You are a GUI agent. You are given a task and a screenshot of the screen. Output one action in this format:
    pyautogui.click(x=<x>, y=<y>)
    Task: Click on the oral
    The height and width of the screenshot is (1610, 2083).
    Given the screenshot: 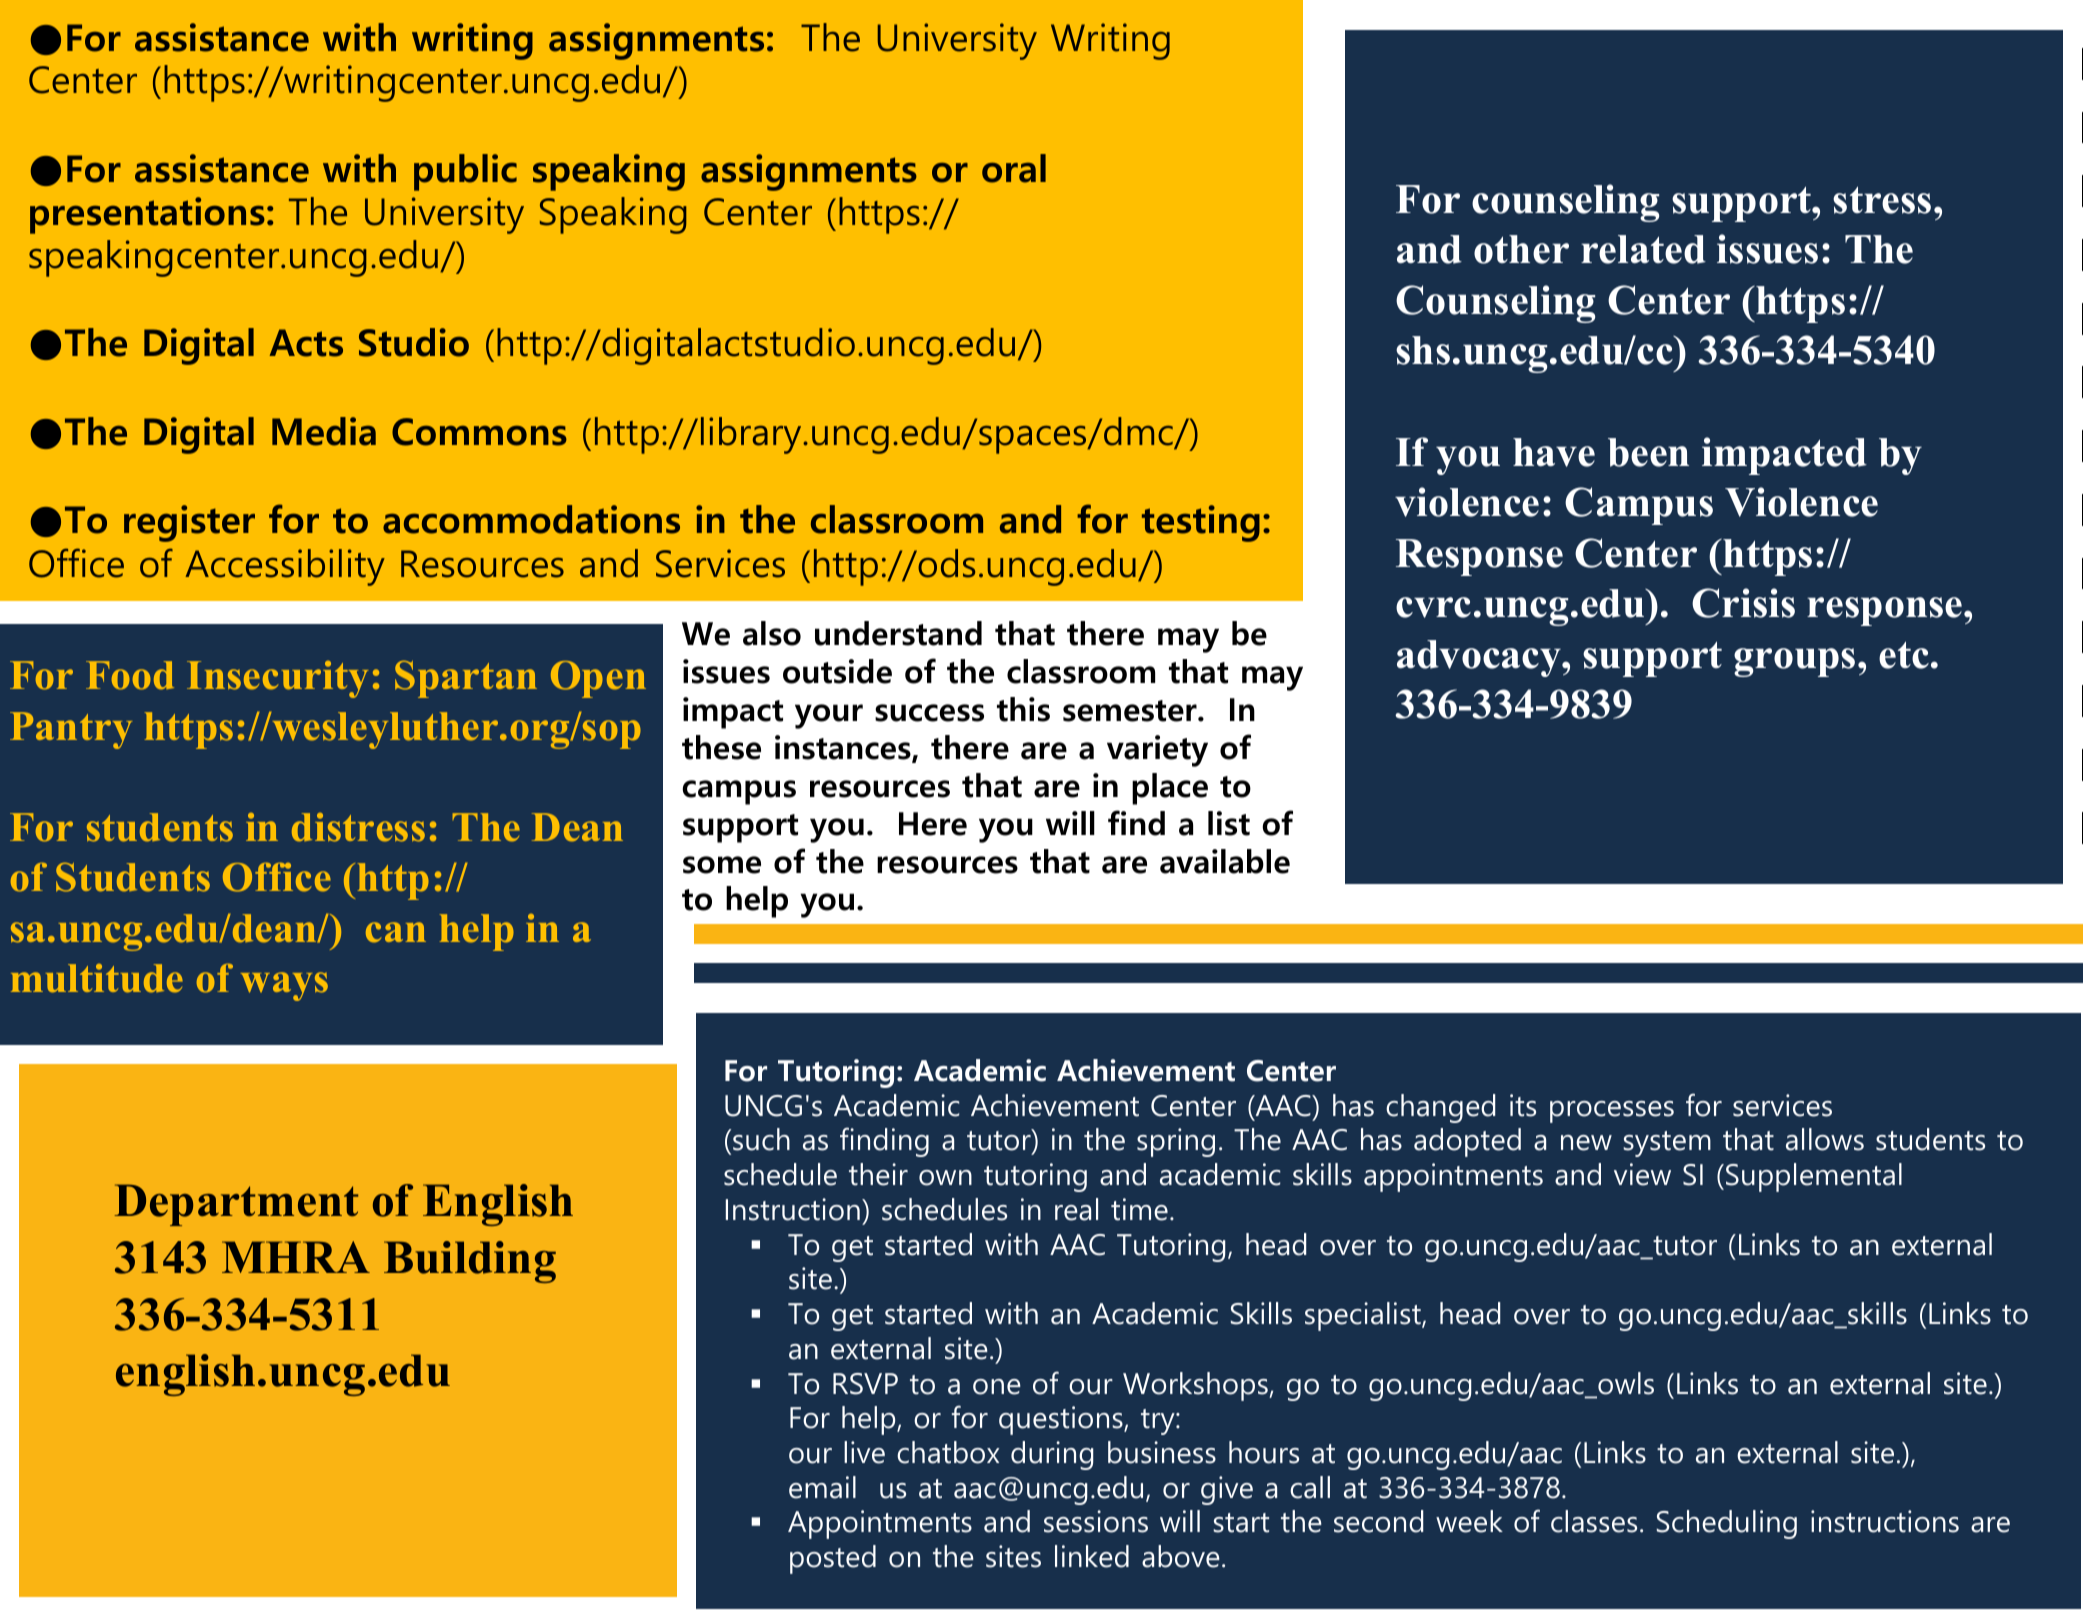 What is the action you would take?
    pyautogui.click(x=1014, y=168)
